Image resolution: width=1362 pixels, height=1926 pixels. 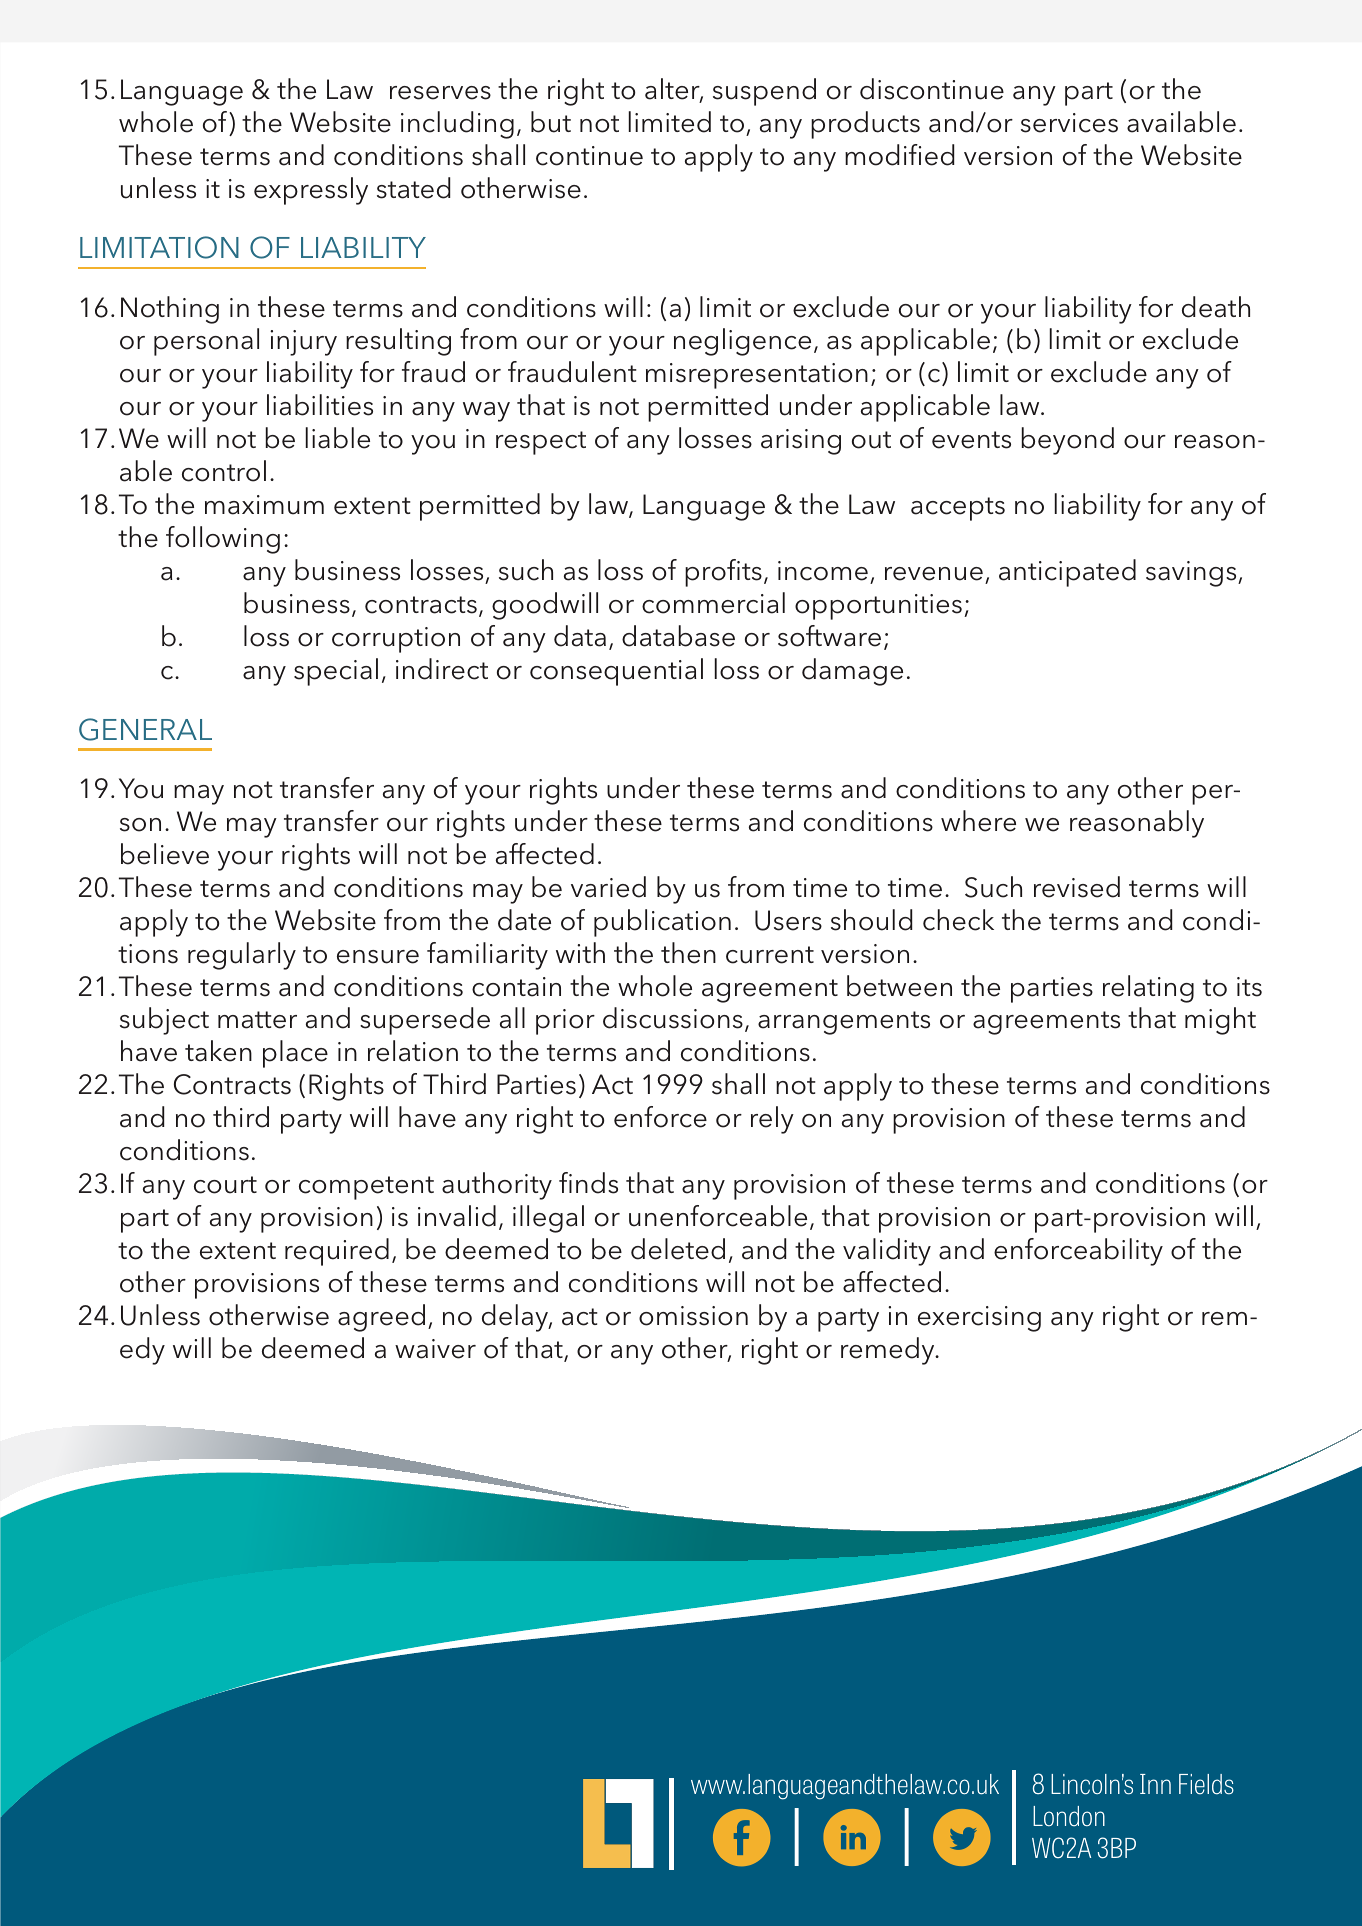 What do you see at coordinates (1069, 123) in the screenshot?
I see `services` at bounding box center [1069, 123].
